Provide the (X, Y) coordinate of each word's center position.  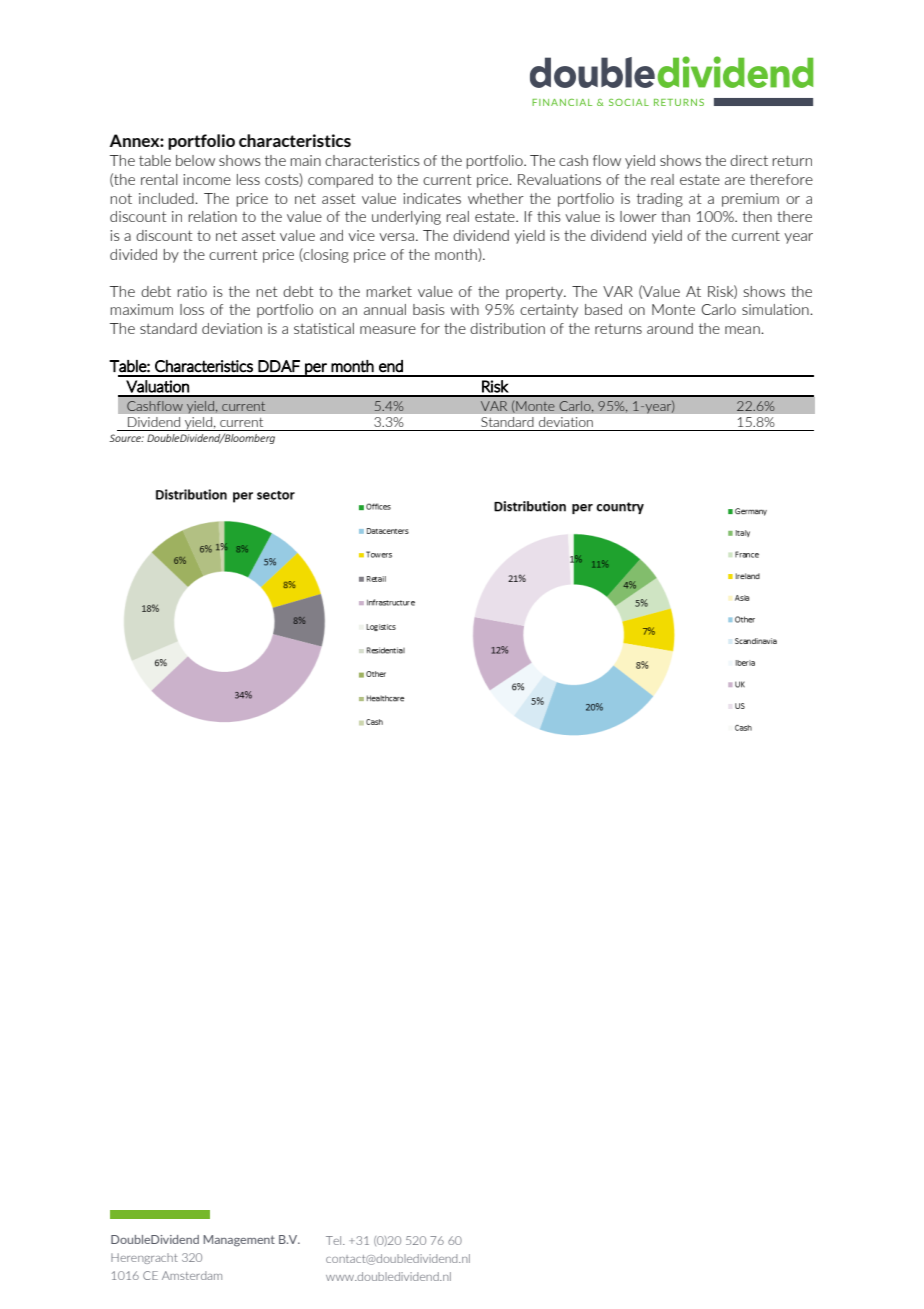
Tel (335, 1240)
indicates (432, 198)
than (675, 216)
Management (239, 1241)
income (207, 179)
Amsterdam (192, 1275)
